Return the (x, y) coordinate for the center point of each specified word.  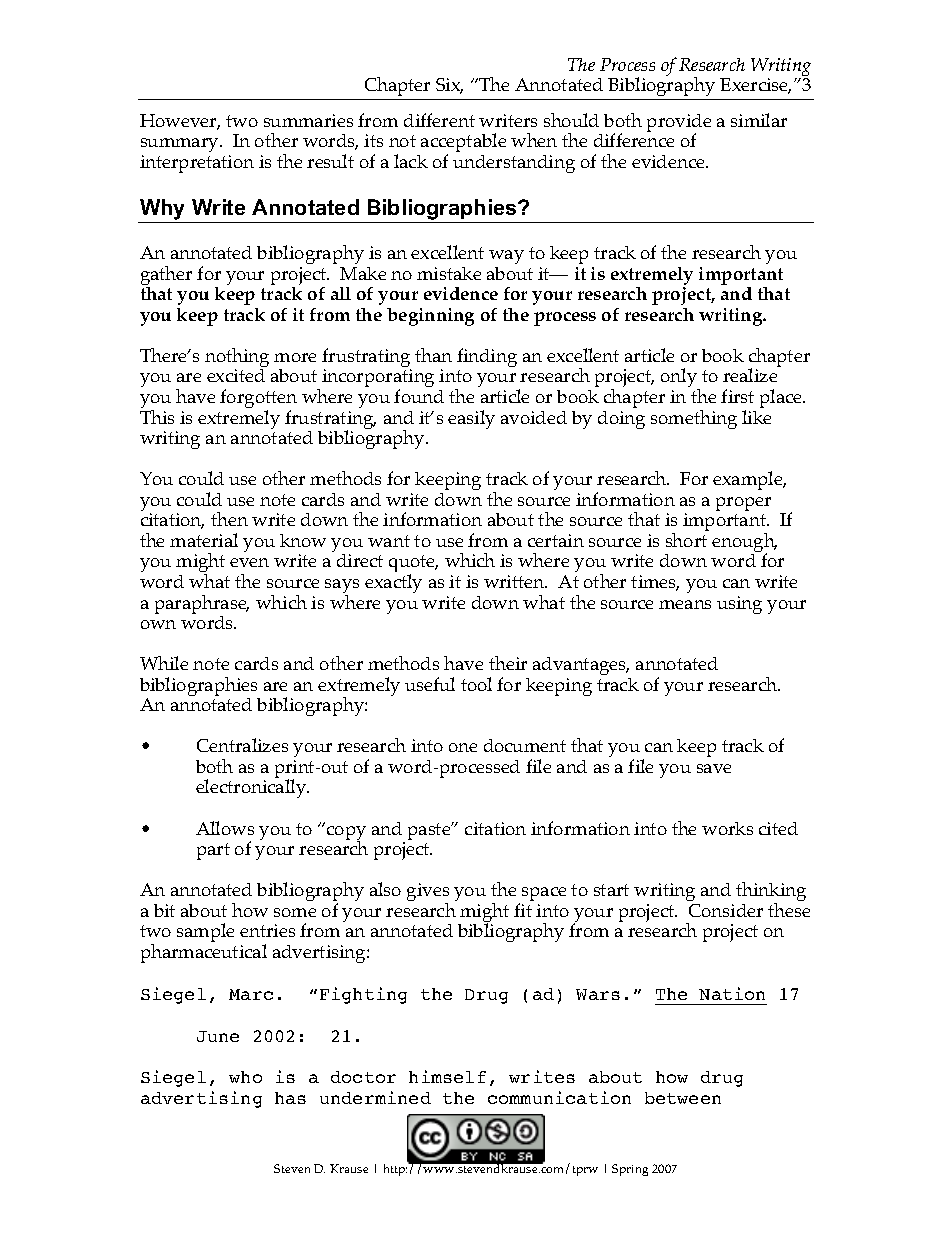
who (245, 1077)
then (229, 519)
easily (471, 419)
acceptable (462, 144)
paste (430, 831)
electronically (252, 788)
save (714, 768)
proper (743, 504)
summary (181, 147)
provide (679, 124)
